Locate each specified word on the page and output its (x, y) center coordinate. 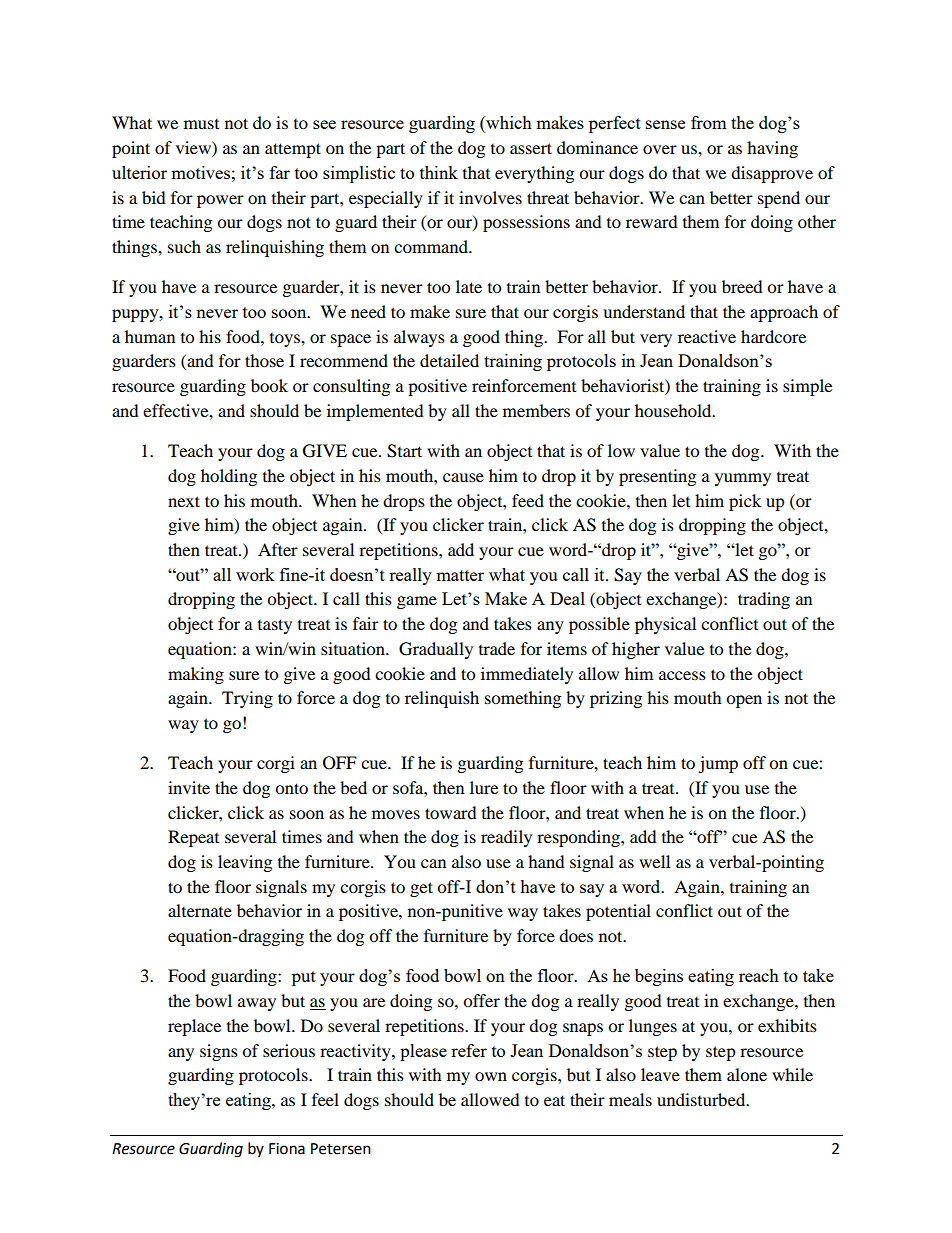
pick (745, 502)
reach (759, 975)
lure (484, 787)
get (421, 889)
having (772, 149)
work (255, 574)
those (264, 360)
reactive (707, 336)
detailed (449, 360)
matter (460, 575)
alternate (200, 910)
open (744, 701)
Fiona (287, 1149)
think (439, 172)
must (201, 124)
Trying (247, 699)
